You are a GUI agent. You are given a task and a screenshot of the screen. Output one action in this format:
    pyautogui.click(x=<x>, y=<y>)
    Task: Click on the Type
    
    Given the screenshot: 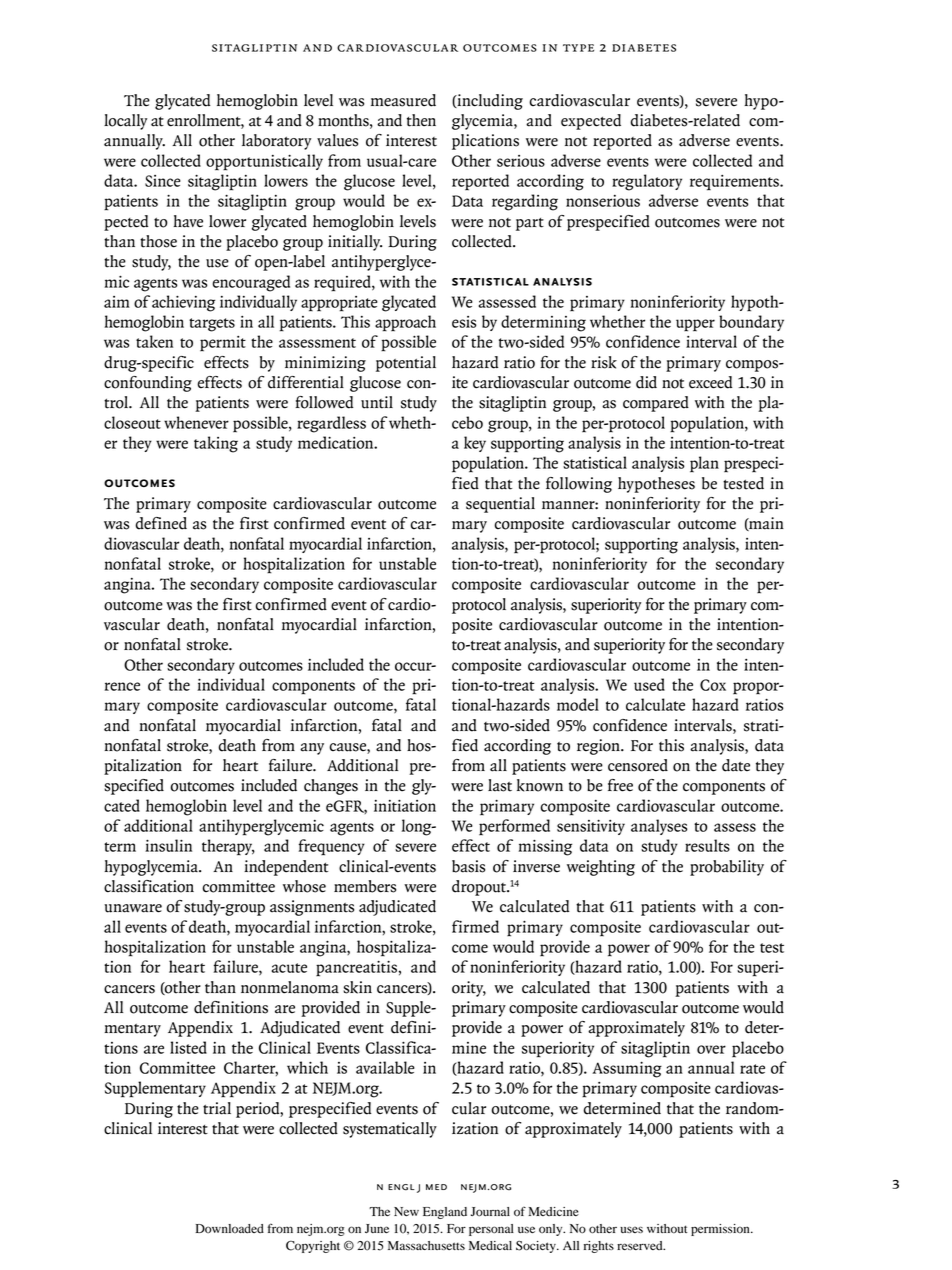 What is the action you would take?
    pyautogui.click(x=578, y=48)
